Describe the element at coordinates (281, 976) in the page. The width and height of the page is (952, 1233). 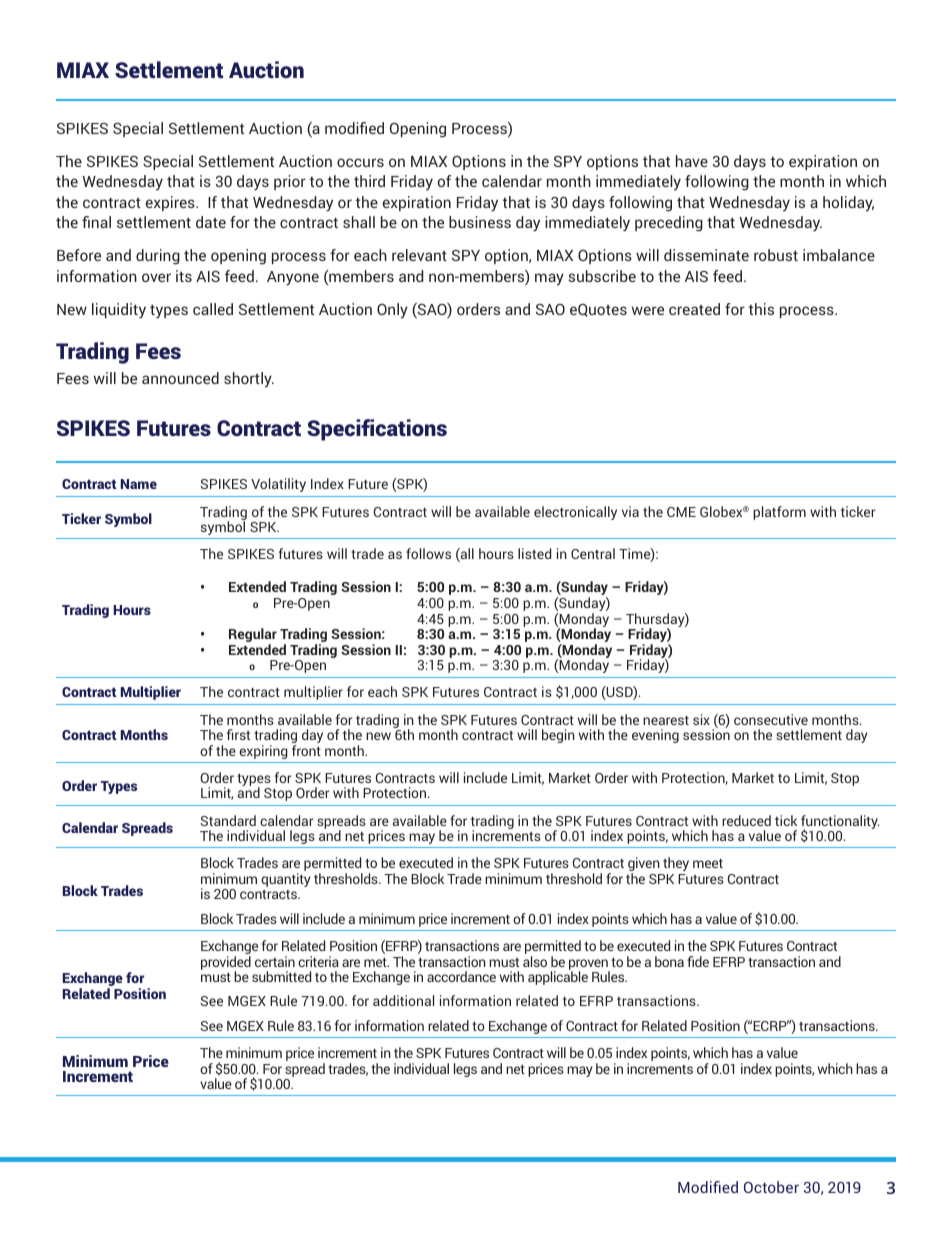
I see `submitted` at that location.
